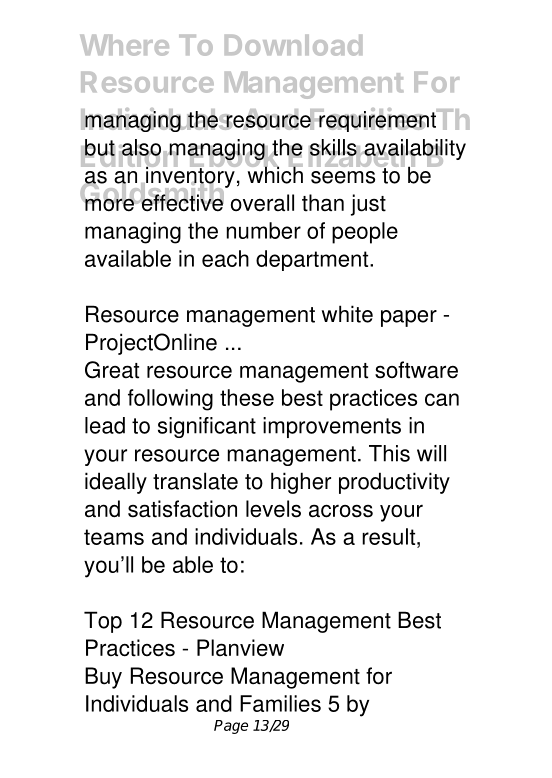 The image size is (552, 778). What do you see at coordinates (365, 233) in the screenshot?
I see `people` at bounding box center [365, 233].
